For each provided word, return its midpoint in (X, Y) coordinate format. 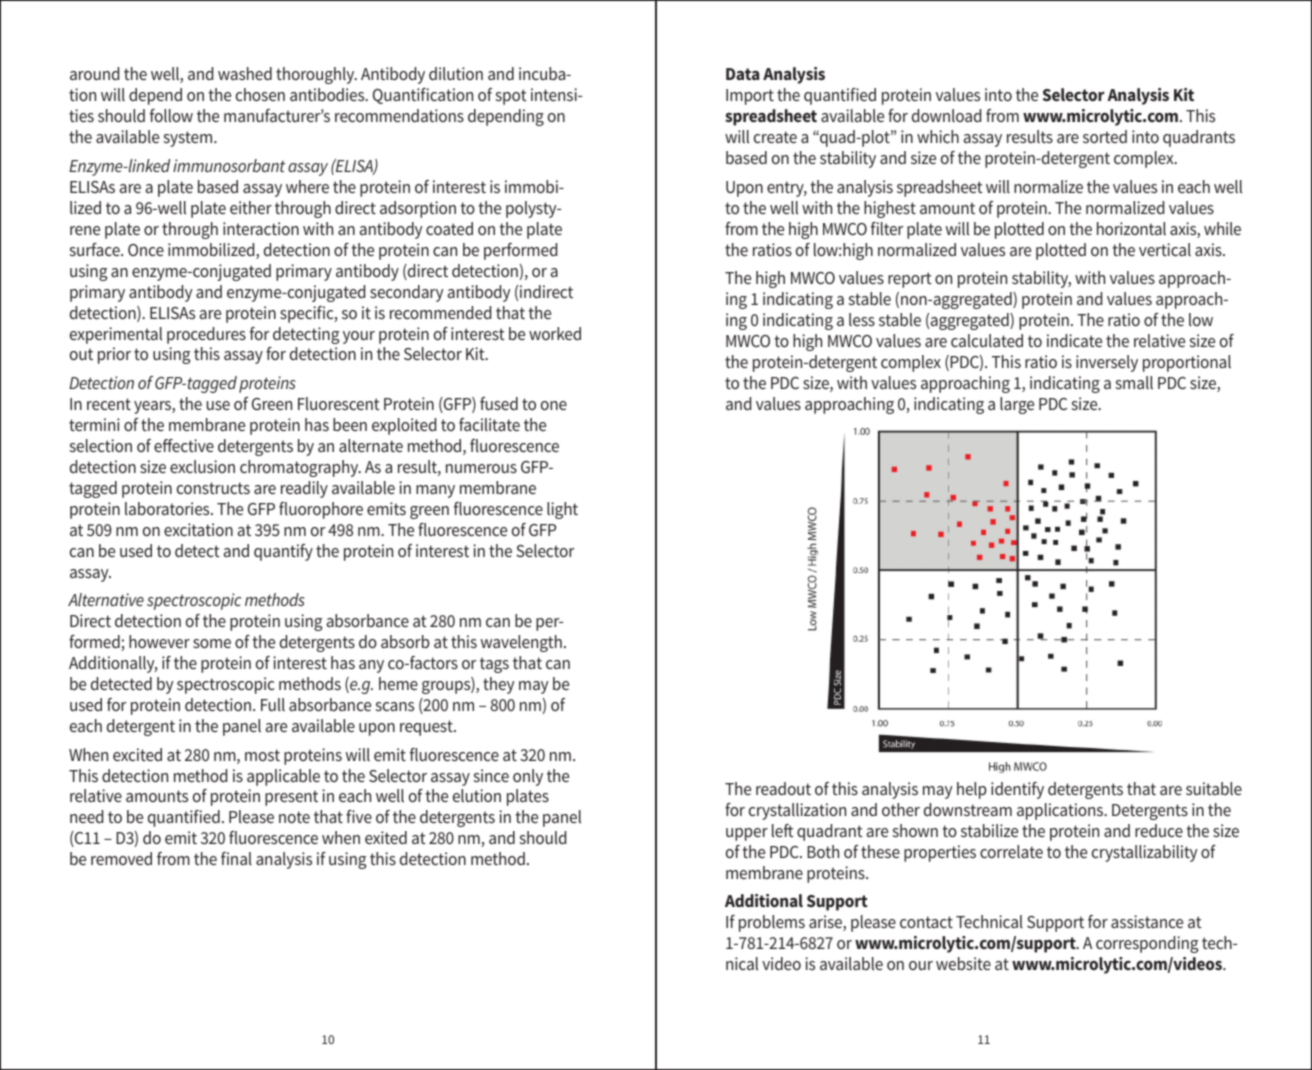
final (236, 858)
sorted (1105, 136)
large (1017, 405)
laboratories (168, 508)
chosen (260, 94)
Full (273, 704)
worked (555, 333)
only (528, 777)
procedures (206, 335)
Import (750, 97)
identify (1017, 790)
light (562, 510)
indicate (1074, 340)
